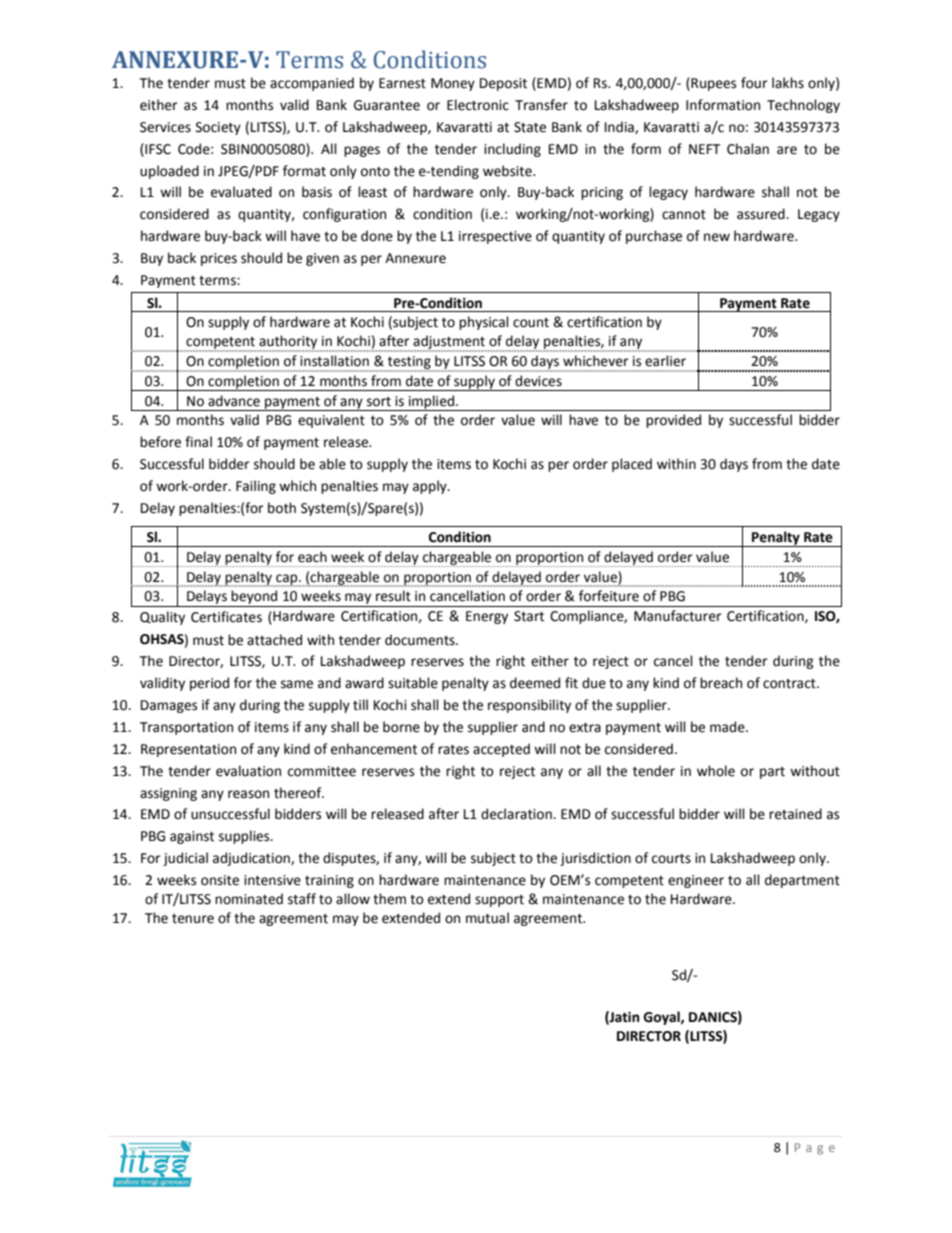 This page has width=952, height=1233. Describe the element at coordinates (487, 617) in the page. I see `Energy` at that location.
